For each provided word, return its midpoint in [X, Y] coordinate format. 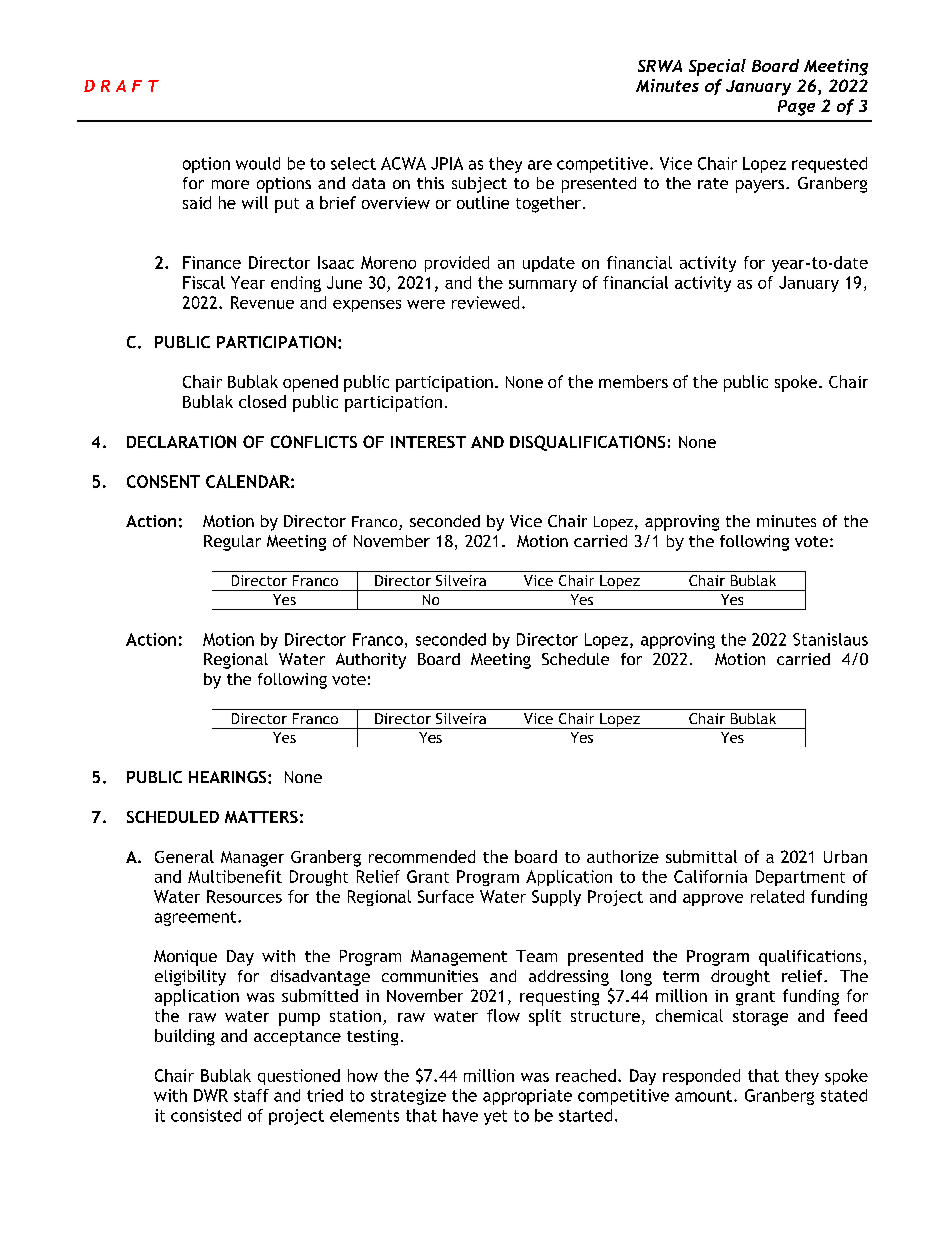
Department [800, 878]
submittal [701, 856]
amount [703, 1096]
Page [796, 108]
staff [251, 1095]
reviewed [485, 302]
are [540, 165]
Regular [232, 543]
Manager [252, 859]
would [258, 163]
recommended [422, 856]
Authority [371, 661]
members [633, 381]
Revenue [262, 302]
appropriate [527, 1097]
